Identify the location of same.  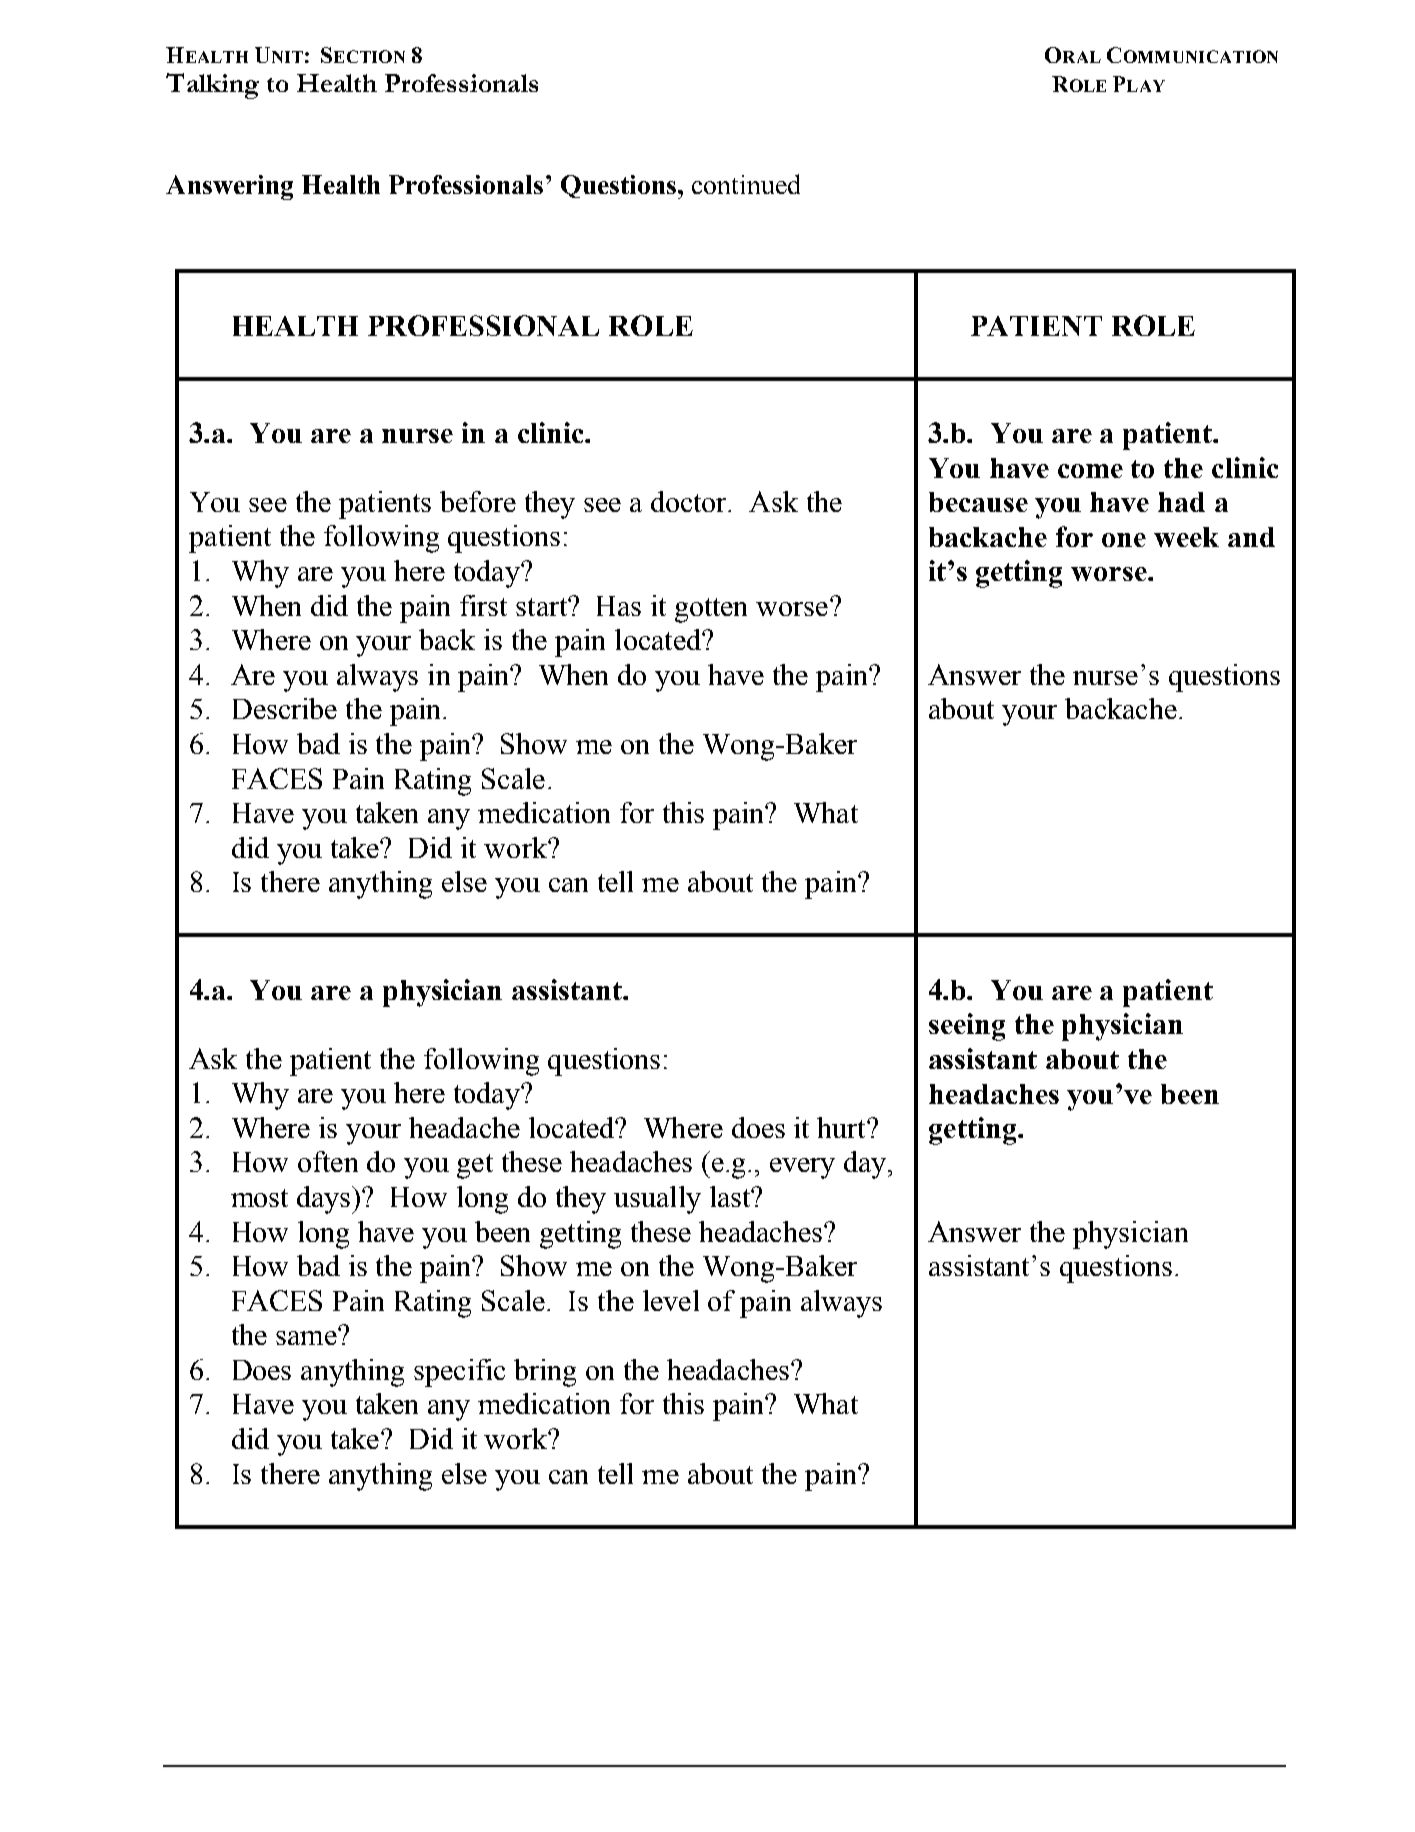
(307, 1337).
